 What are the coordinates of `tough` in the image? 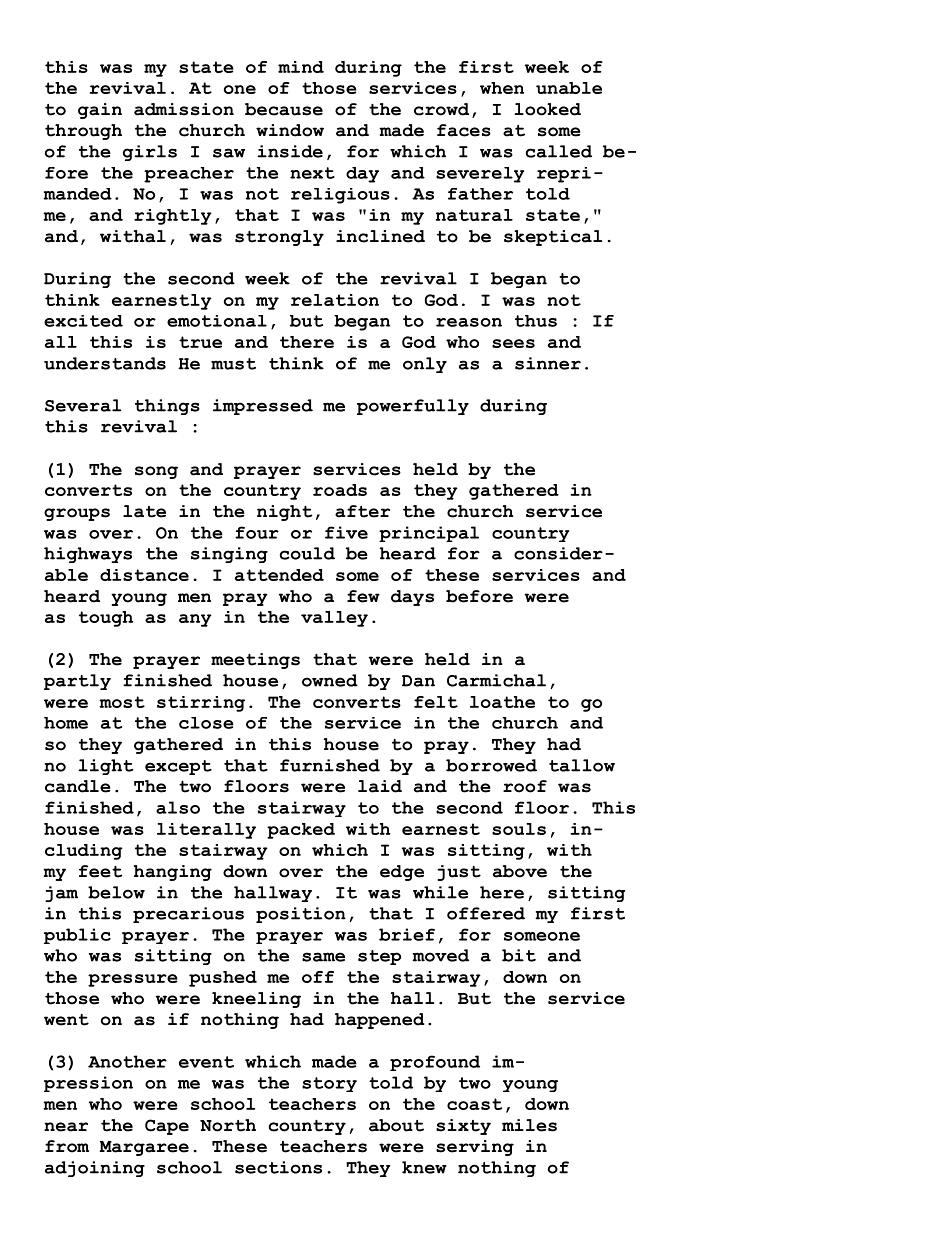 It's located at (106, 619).
